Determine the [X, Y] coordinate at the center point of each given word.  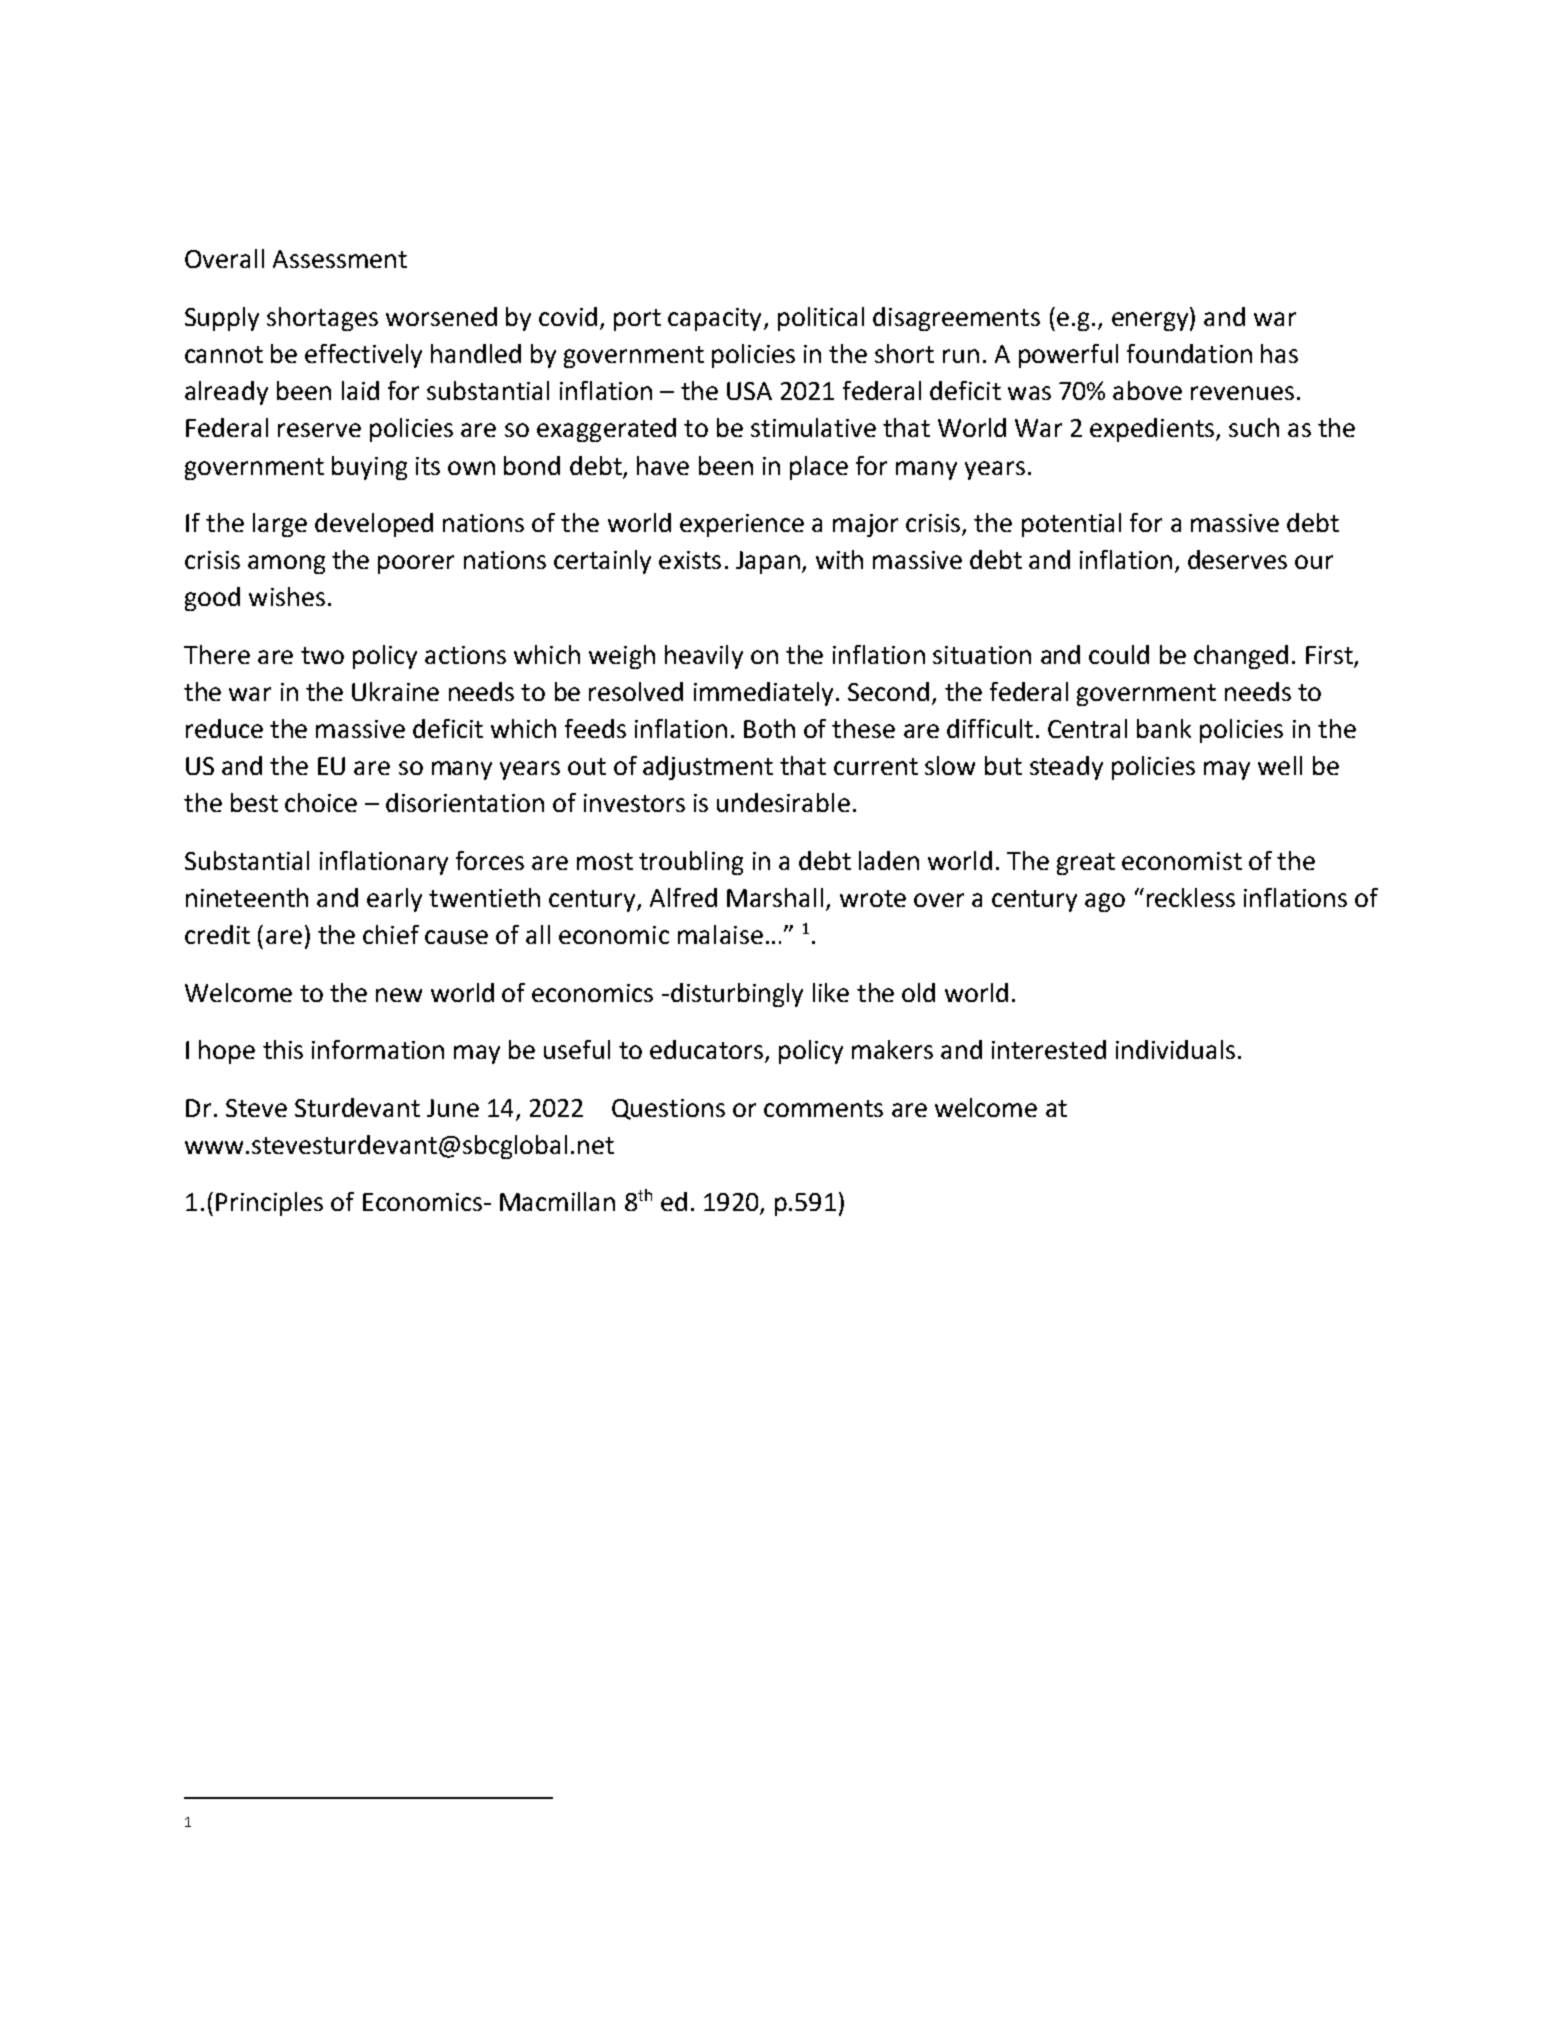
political [821, 319]
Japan [768, 562]
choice [321, 802]
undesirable [783, 802]
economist [1182, 861]
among [286, 564]
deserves [1237, 559]
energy [1151, 321]
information [378, 1049]
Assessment [340, 259]
